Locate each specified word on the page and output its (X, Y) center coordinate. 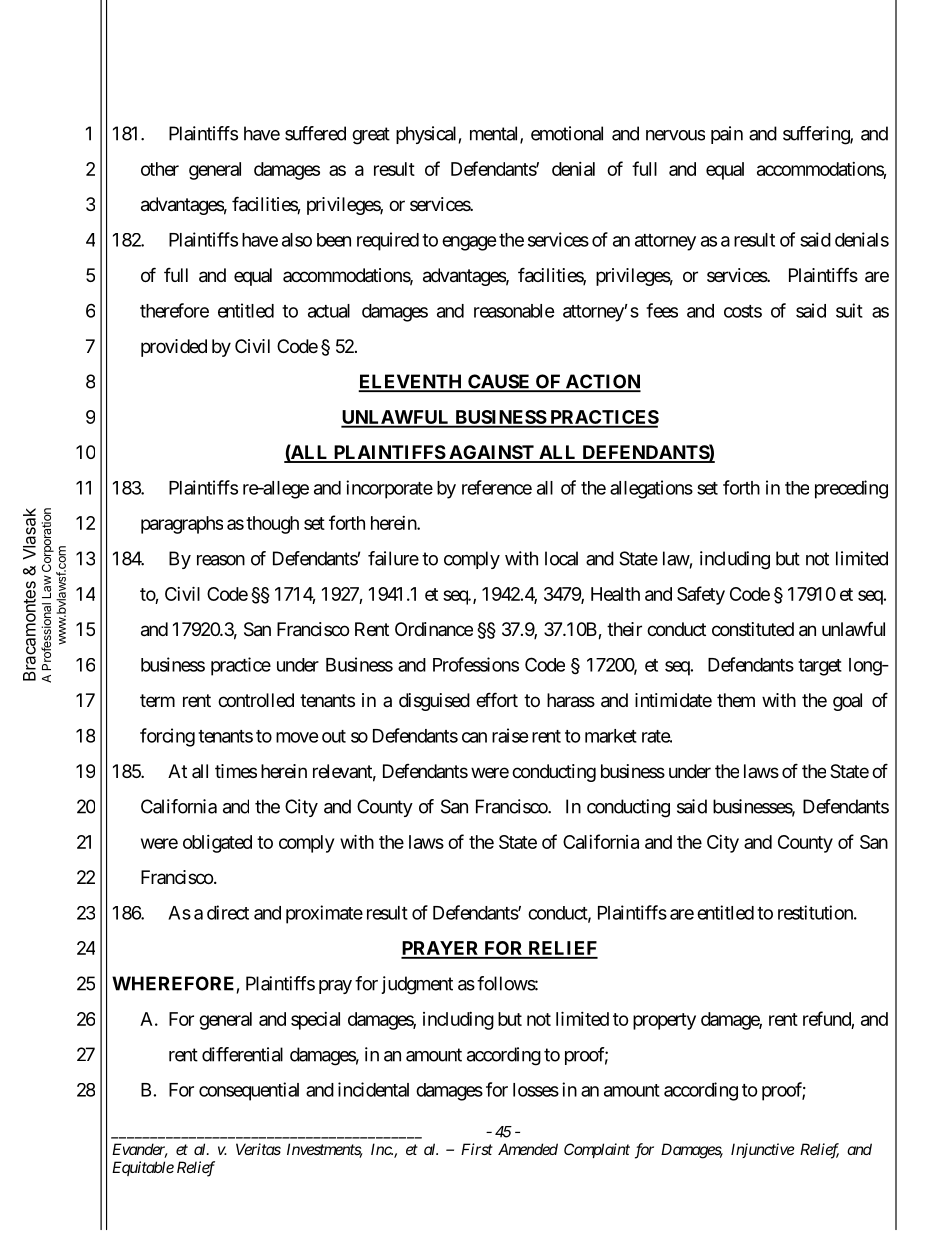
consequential (249, 1091)
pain (727, 135)
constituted (753, 629)
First (477, 1149)
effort (497, 699)
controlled (256, 700)
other (160, 169)
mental (495, 134)
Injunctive (763, 1150)
